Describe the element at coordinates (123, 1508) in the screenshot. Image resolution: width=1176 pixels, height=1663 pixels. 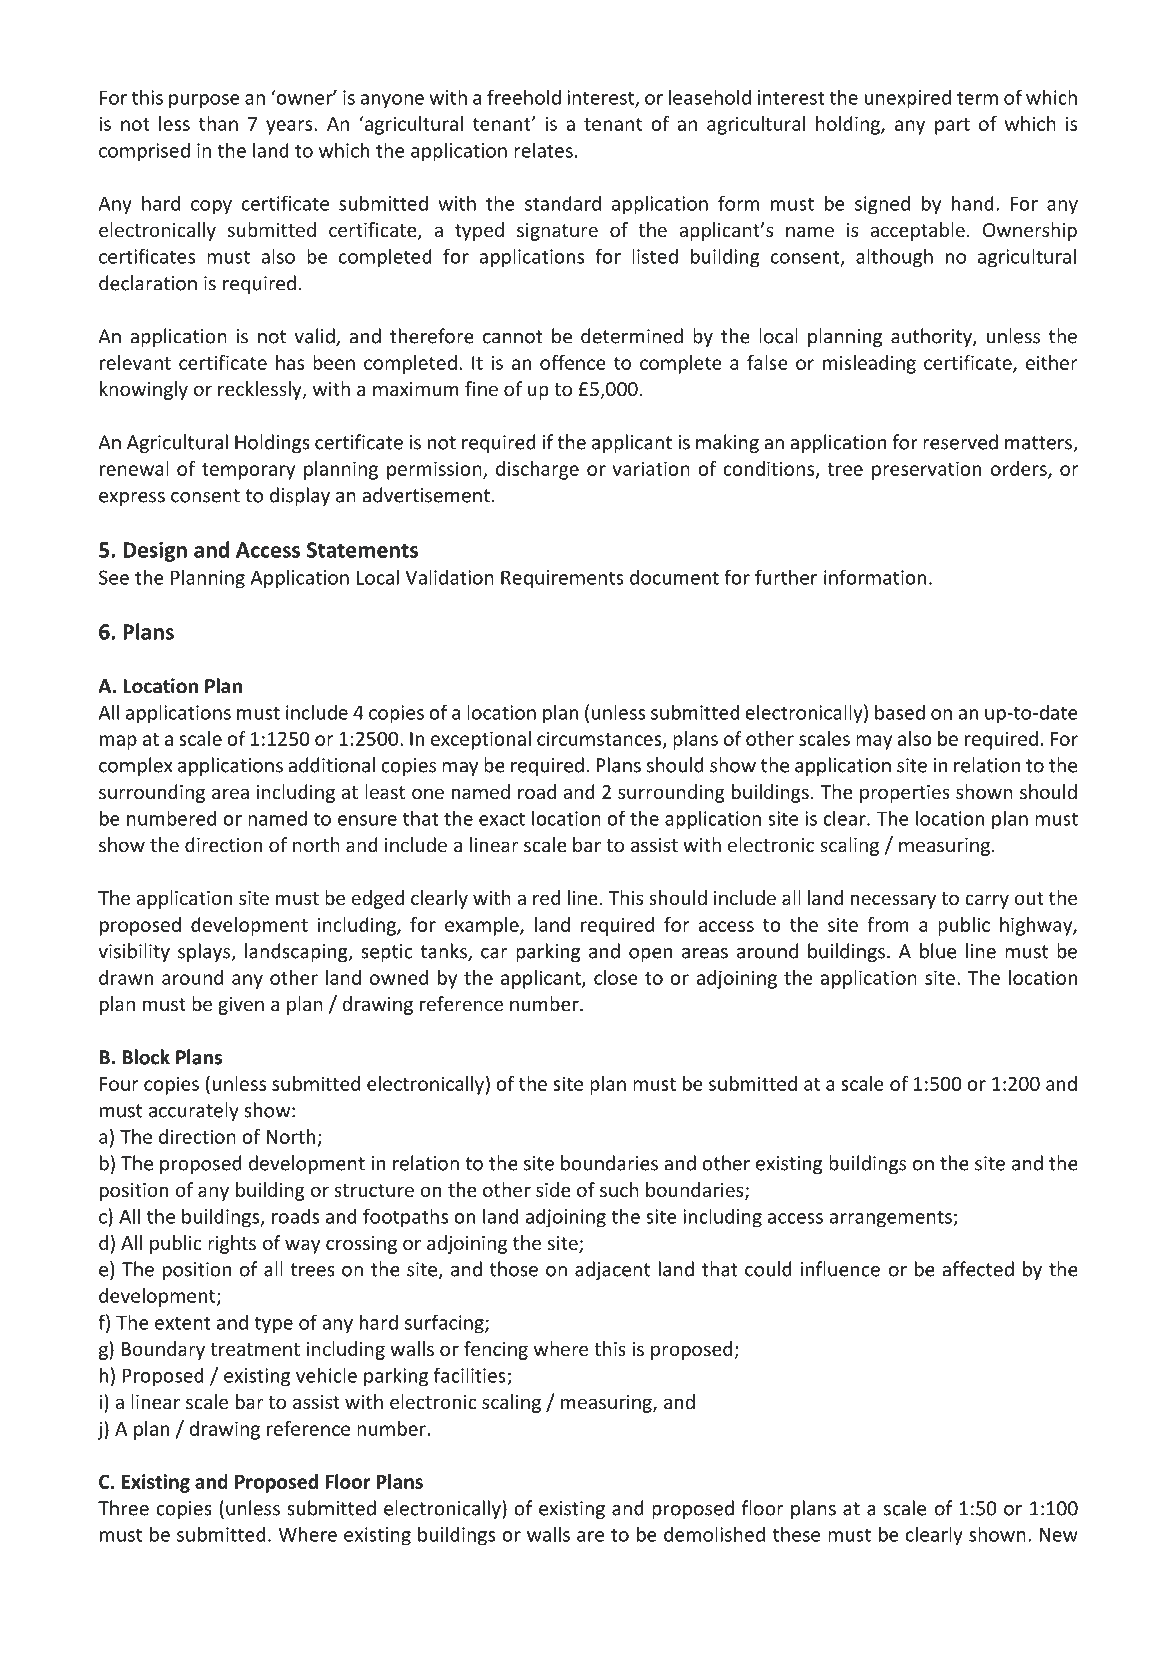
I see `Three` at that location.
